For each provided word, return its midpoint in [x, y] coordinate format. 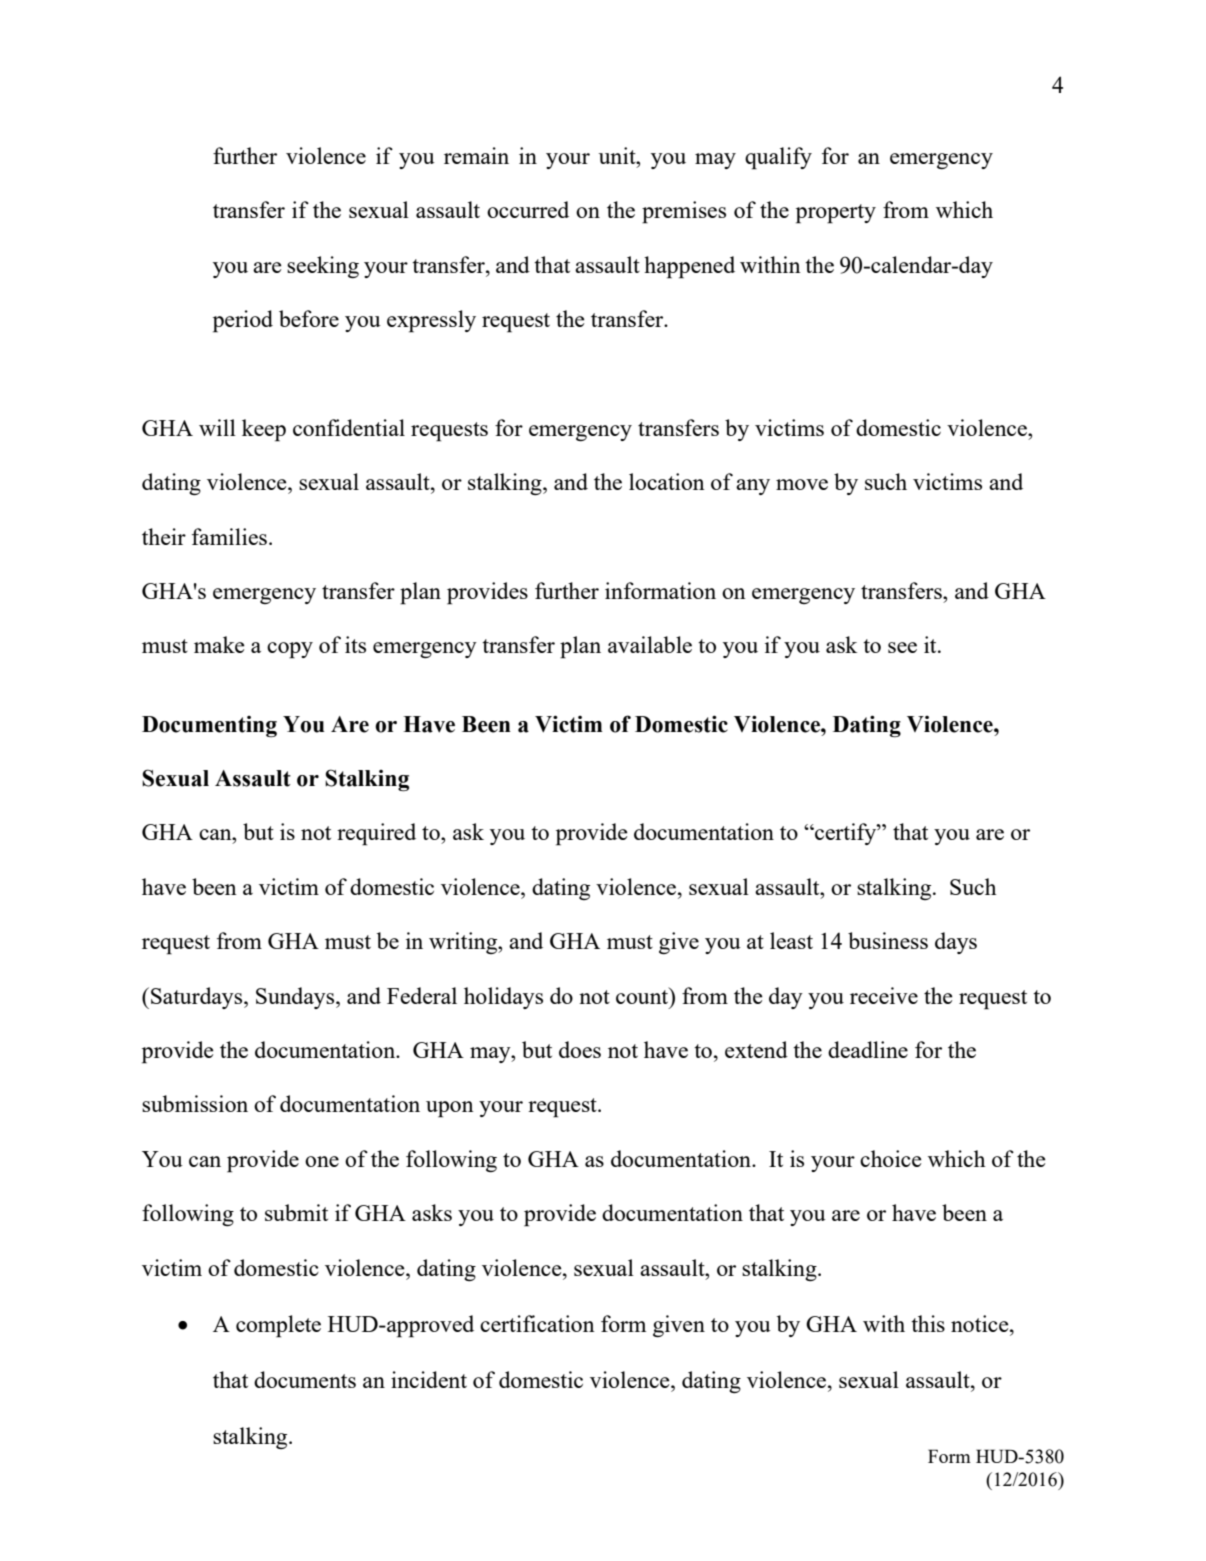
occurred [528, 209]
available [650, 644]
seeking [323, 267]
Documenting [209, 726]
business [888, 940]
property [836, 214]
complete [278, 1326]
